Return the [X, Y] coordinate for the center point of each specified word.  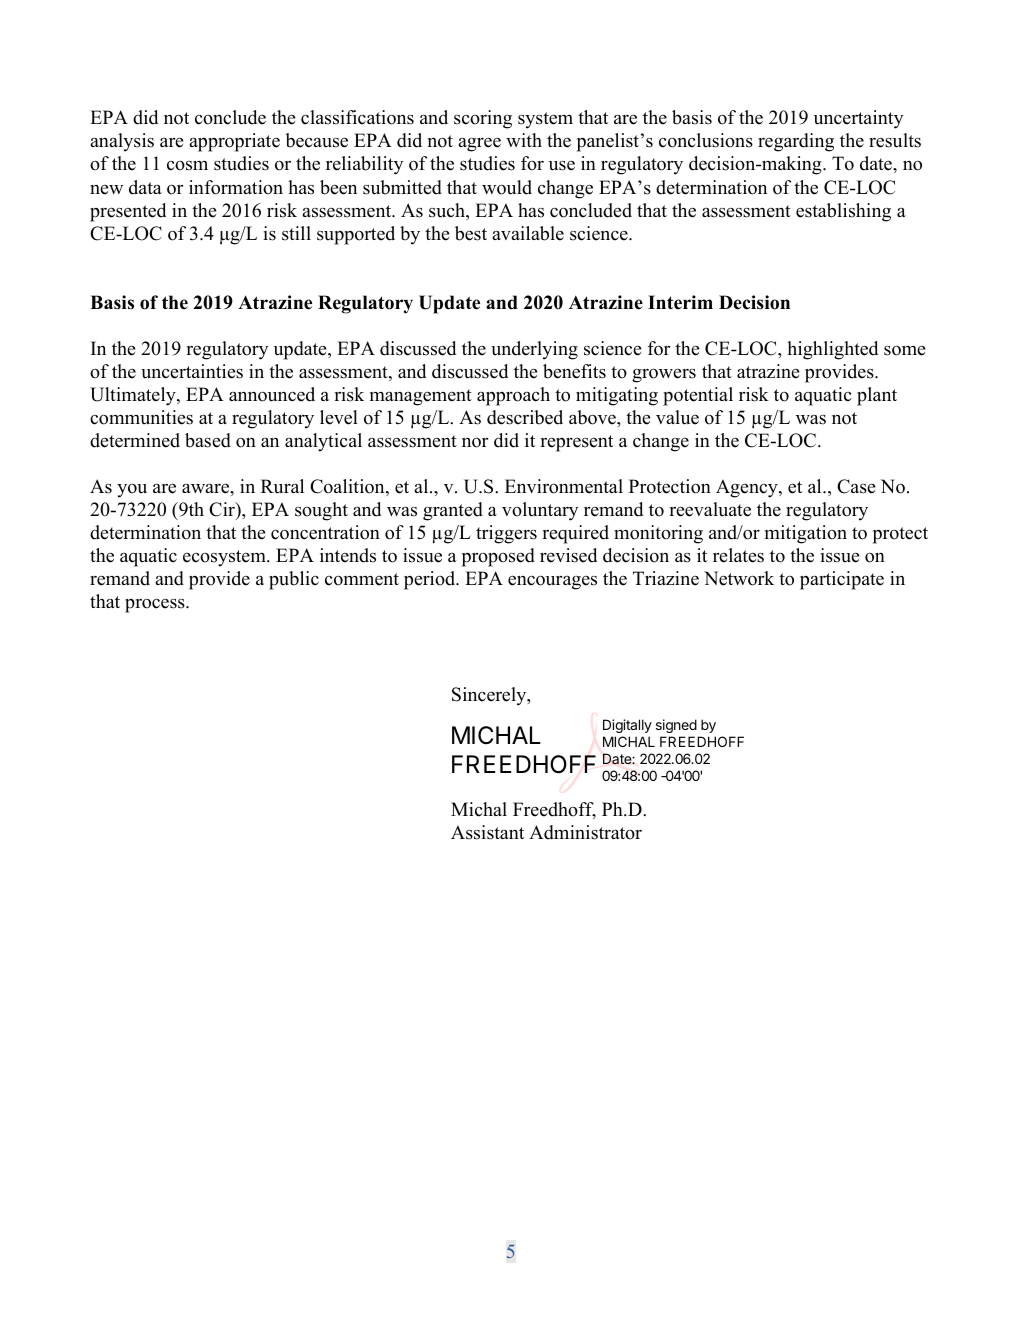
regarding [796, 142]
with [524, 140]
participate [842, 580]
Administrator [585, 832]
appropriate [234, 142]
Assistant [487, 832]
